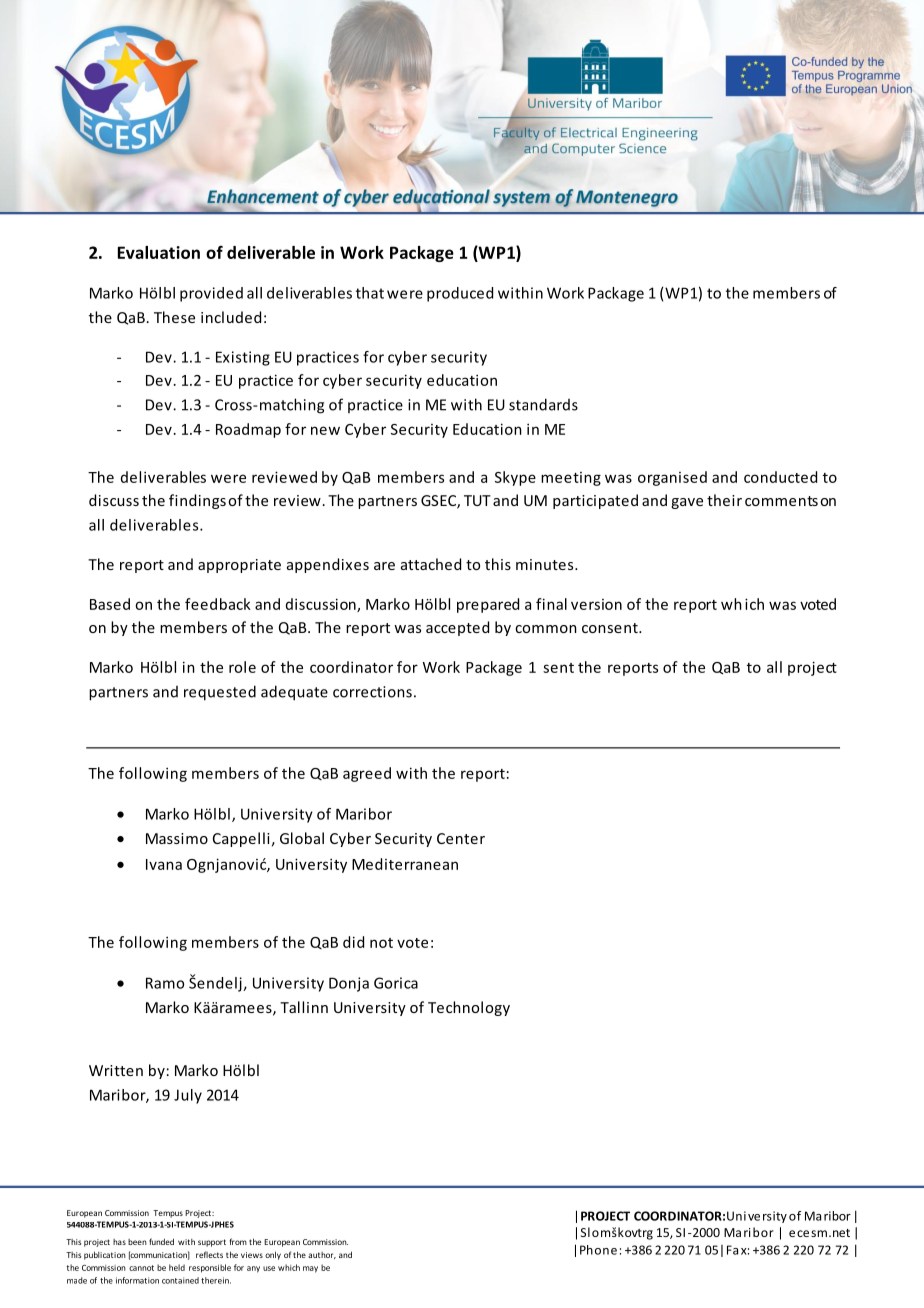  Describe the element at coordinates (161, 1241) in the screenshot. I see `funded` at that location.
